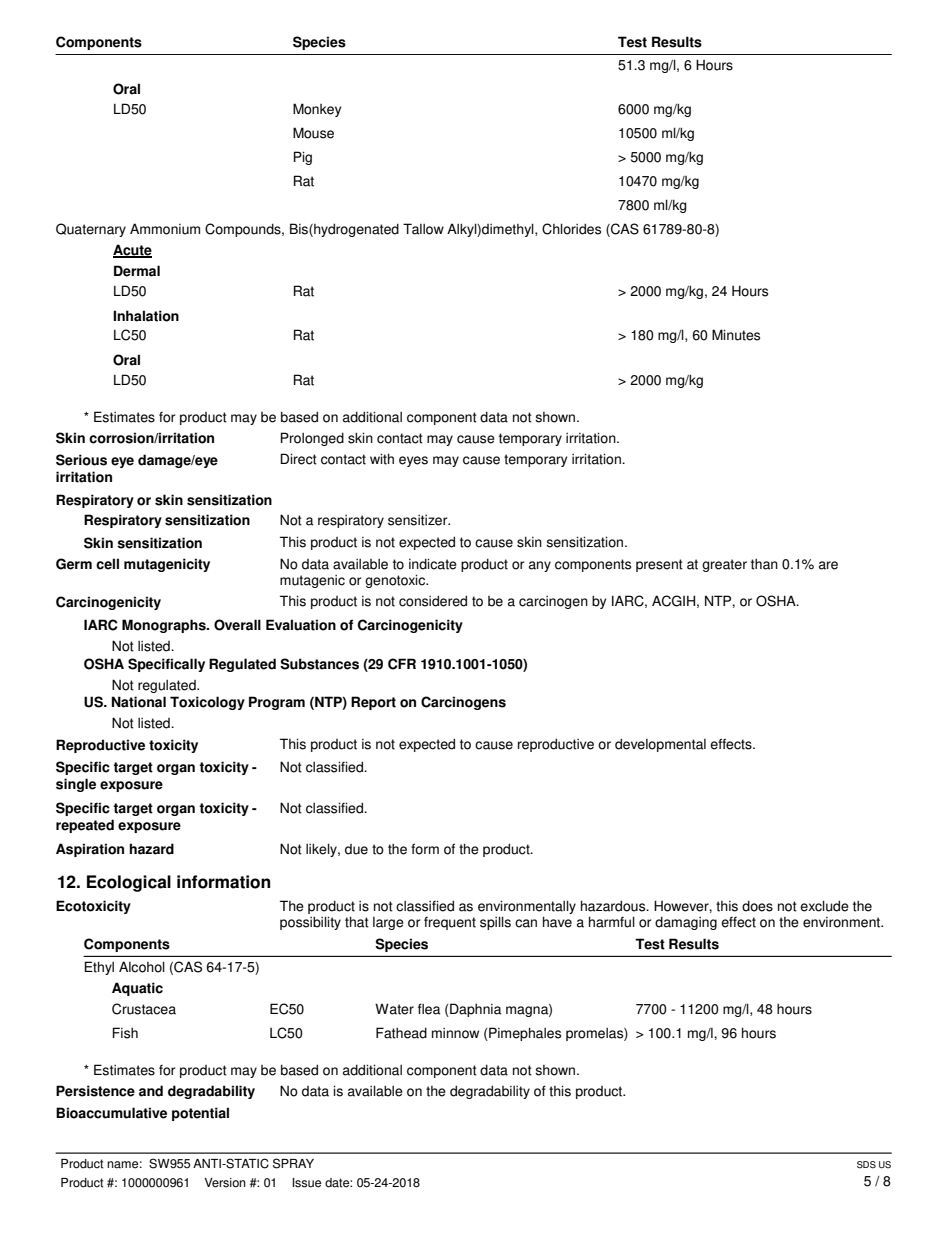  What do you see at coordinates (306, 1183) in the screenshot?
I see `Issue` at bounding box center [306, 1183].
